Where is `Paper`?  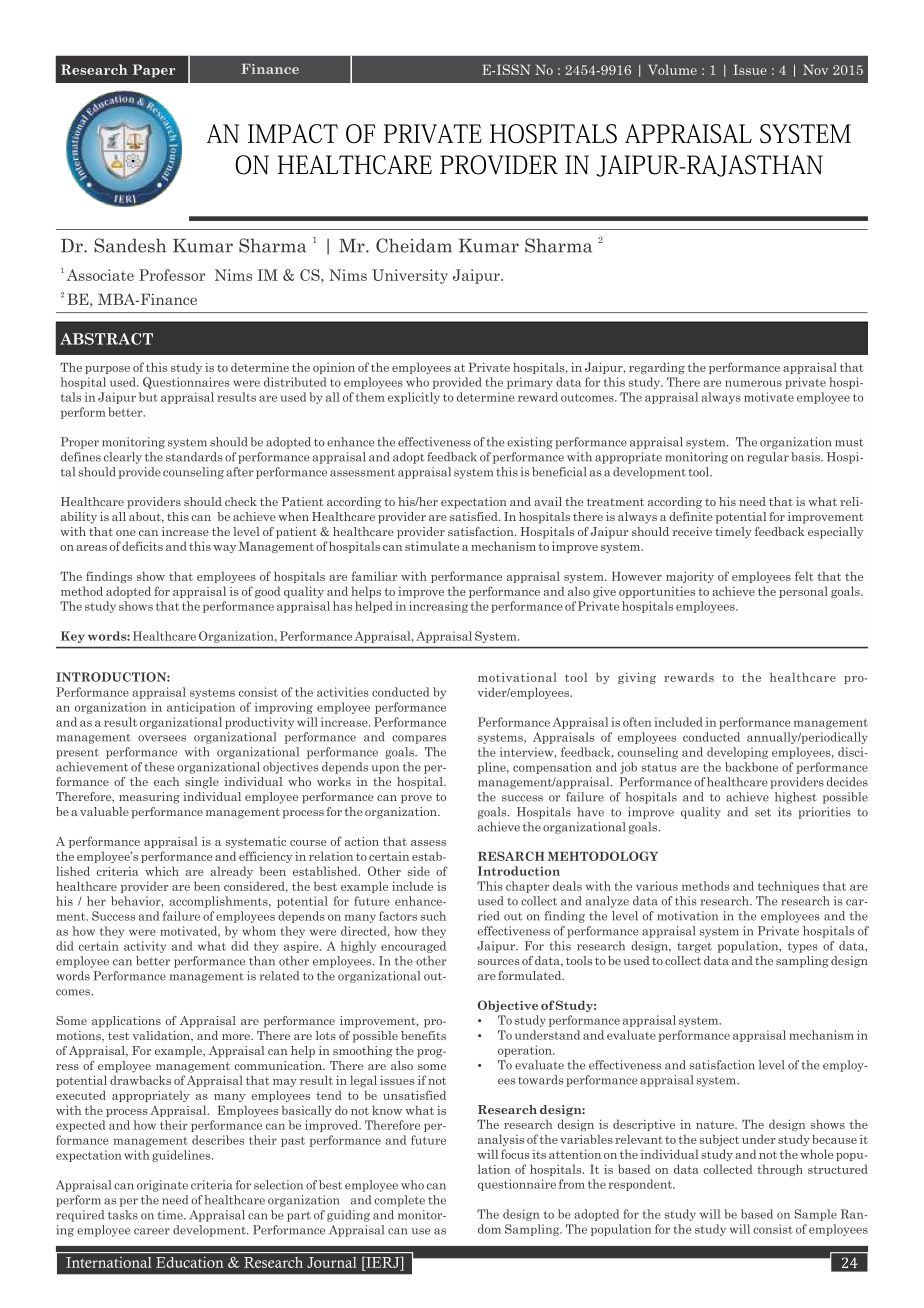 Paper is located at coordinates (154, 71).
